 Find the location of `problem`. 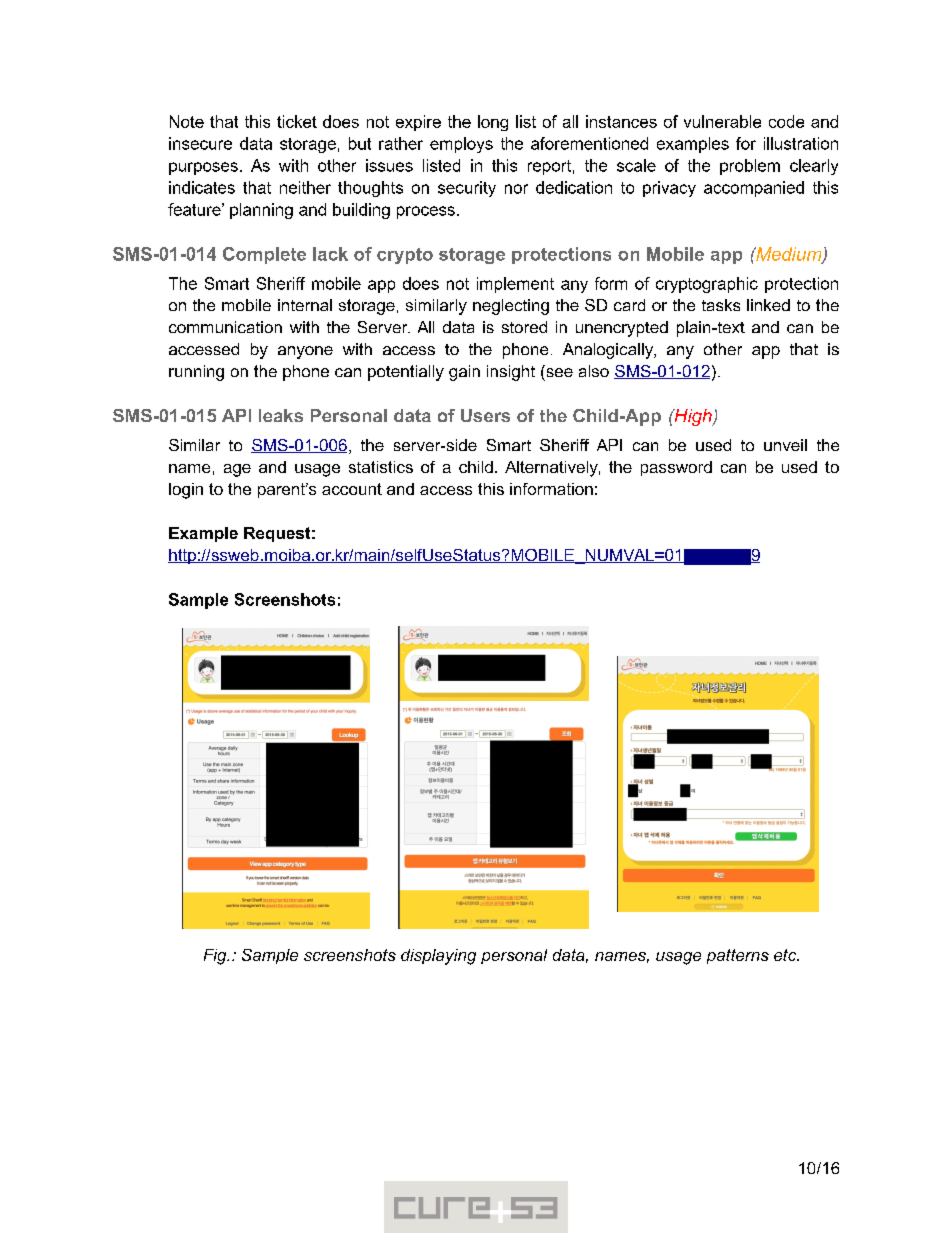

problem is located at coordinates (750, 167).
